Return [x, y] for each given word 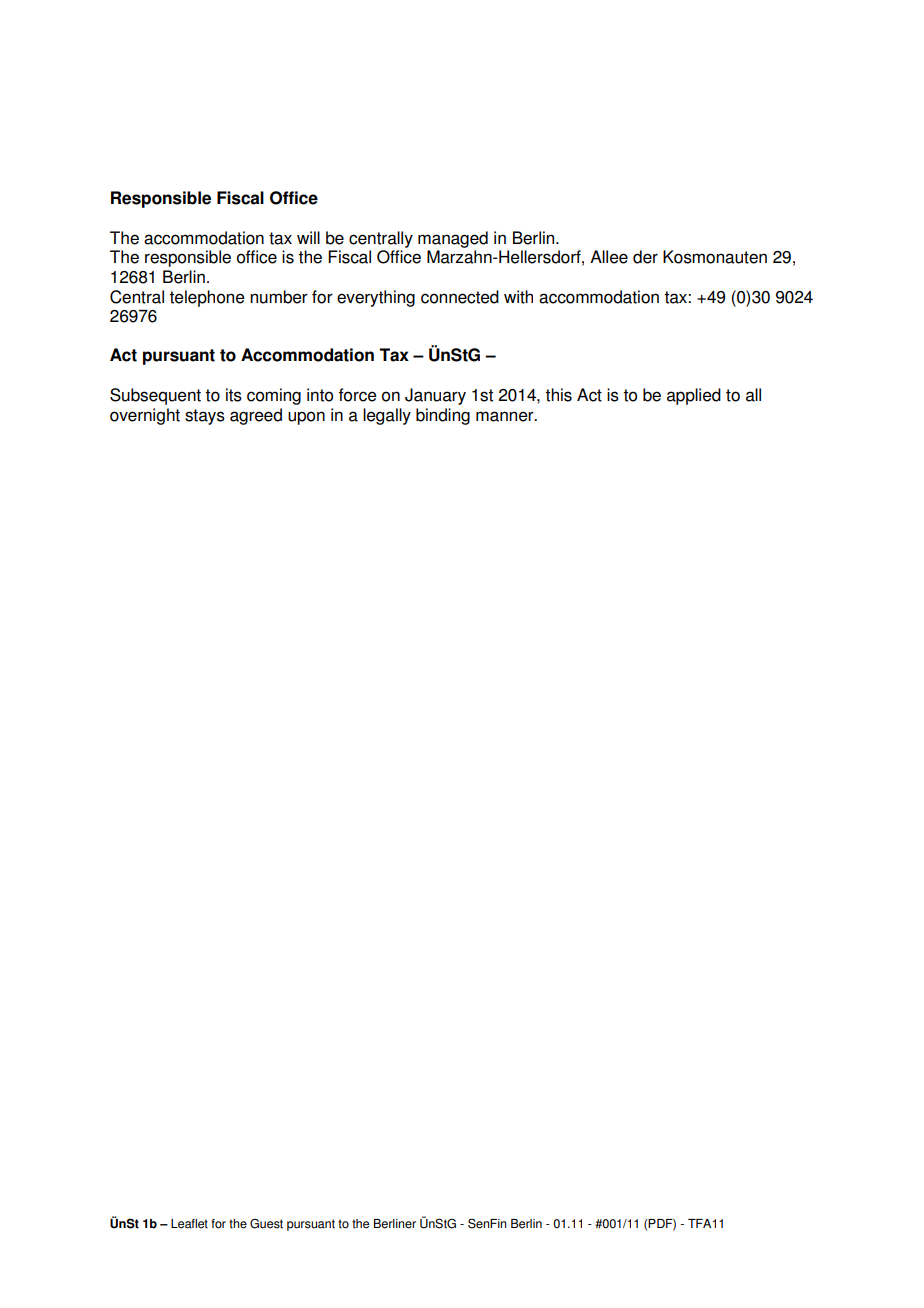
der [645, 257]
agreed [256, 416]
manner [506, 416]
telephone [207, 298]
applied [694, 396]
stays [205, 417]
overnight [145, 416]
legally [387, 416]
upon [306, 418]
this [558, 395]
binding [443, 416]
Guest [266, 1223]
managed [453, 239]
